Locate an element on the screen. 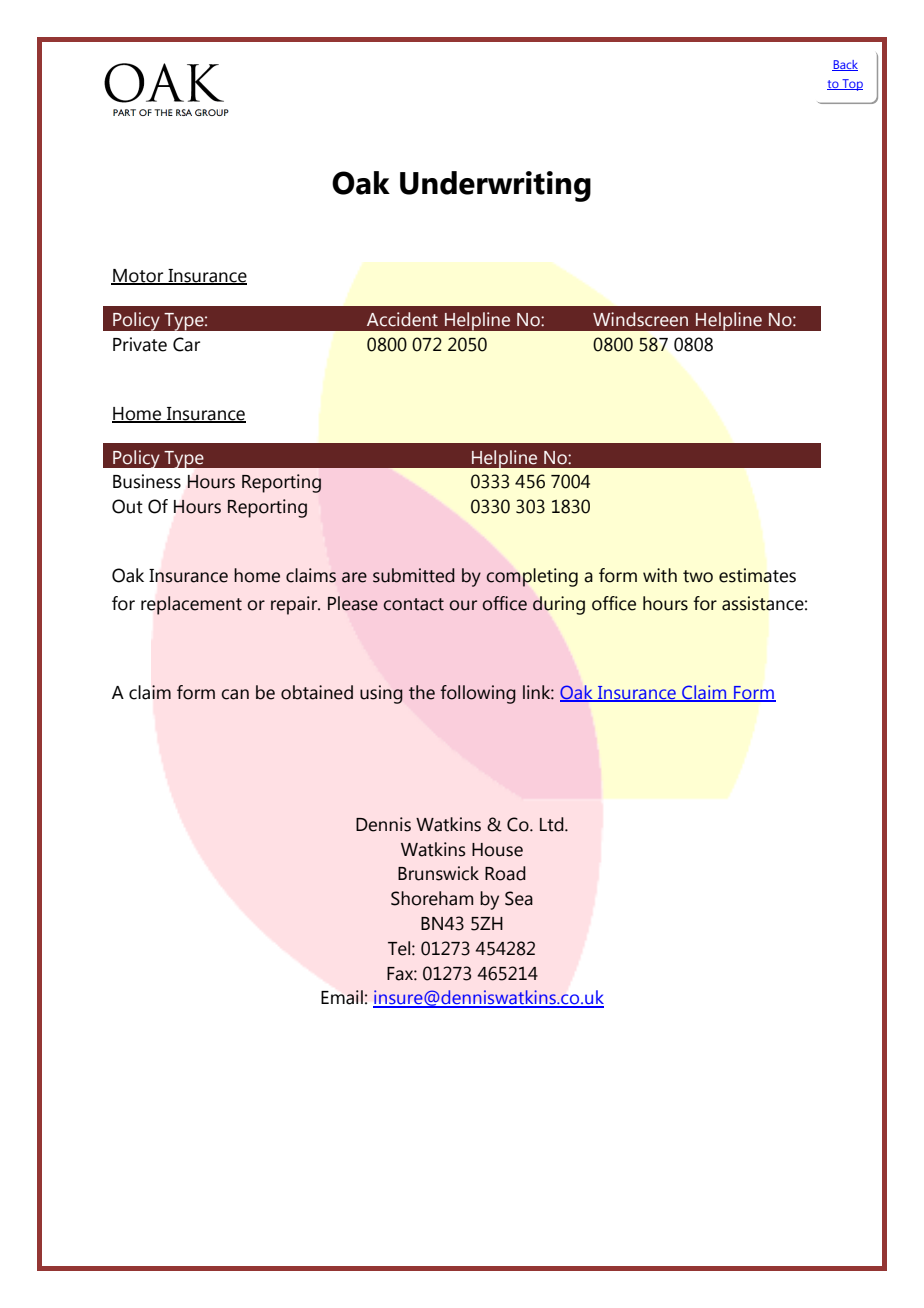 Image resolution: width=924 pixels, height=1308 pixels. Sea is located at coordinates (519, 898).
